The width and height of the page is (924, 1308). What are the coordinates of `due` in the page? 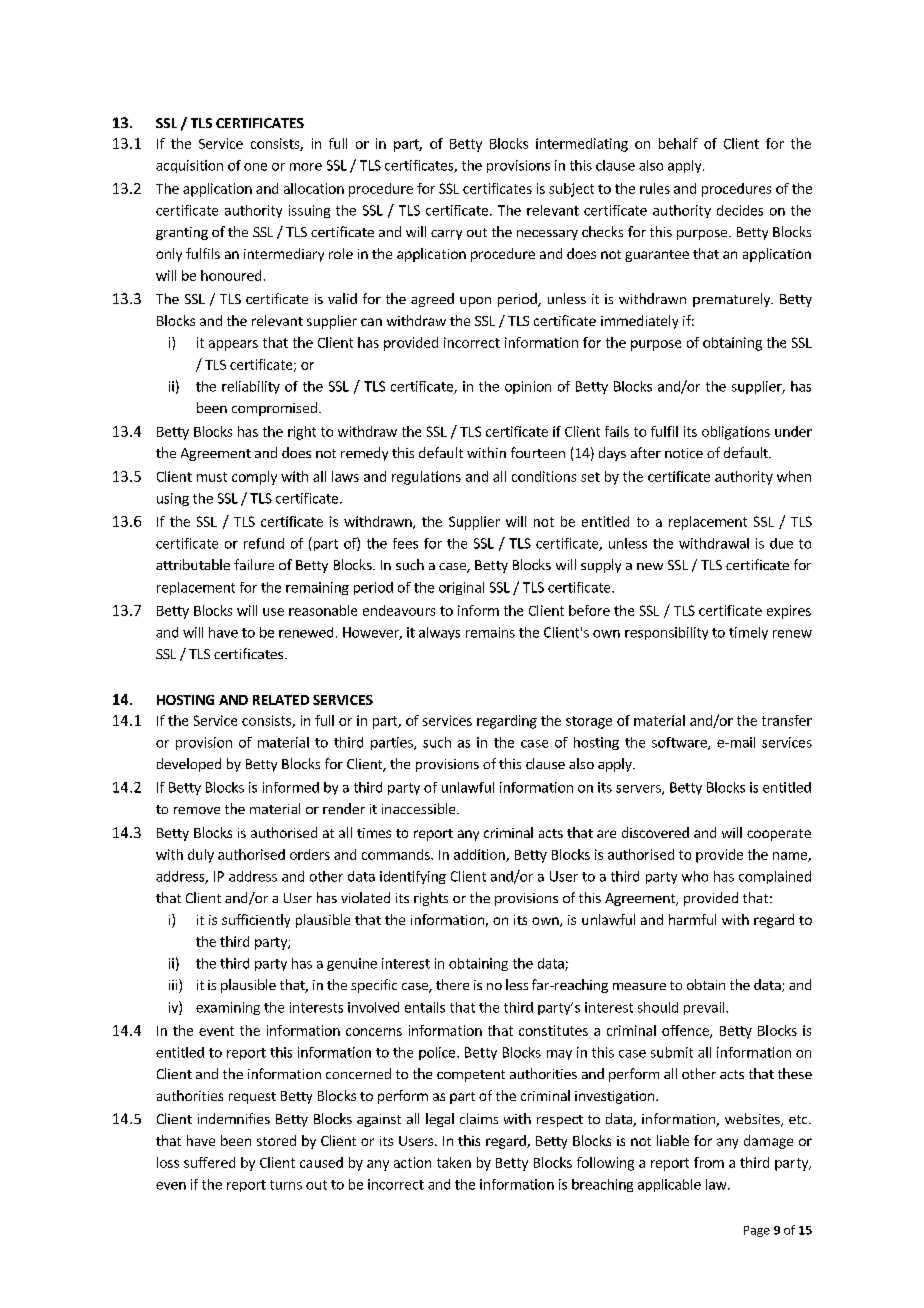 It's located at (781, 543).
